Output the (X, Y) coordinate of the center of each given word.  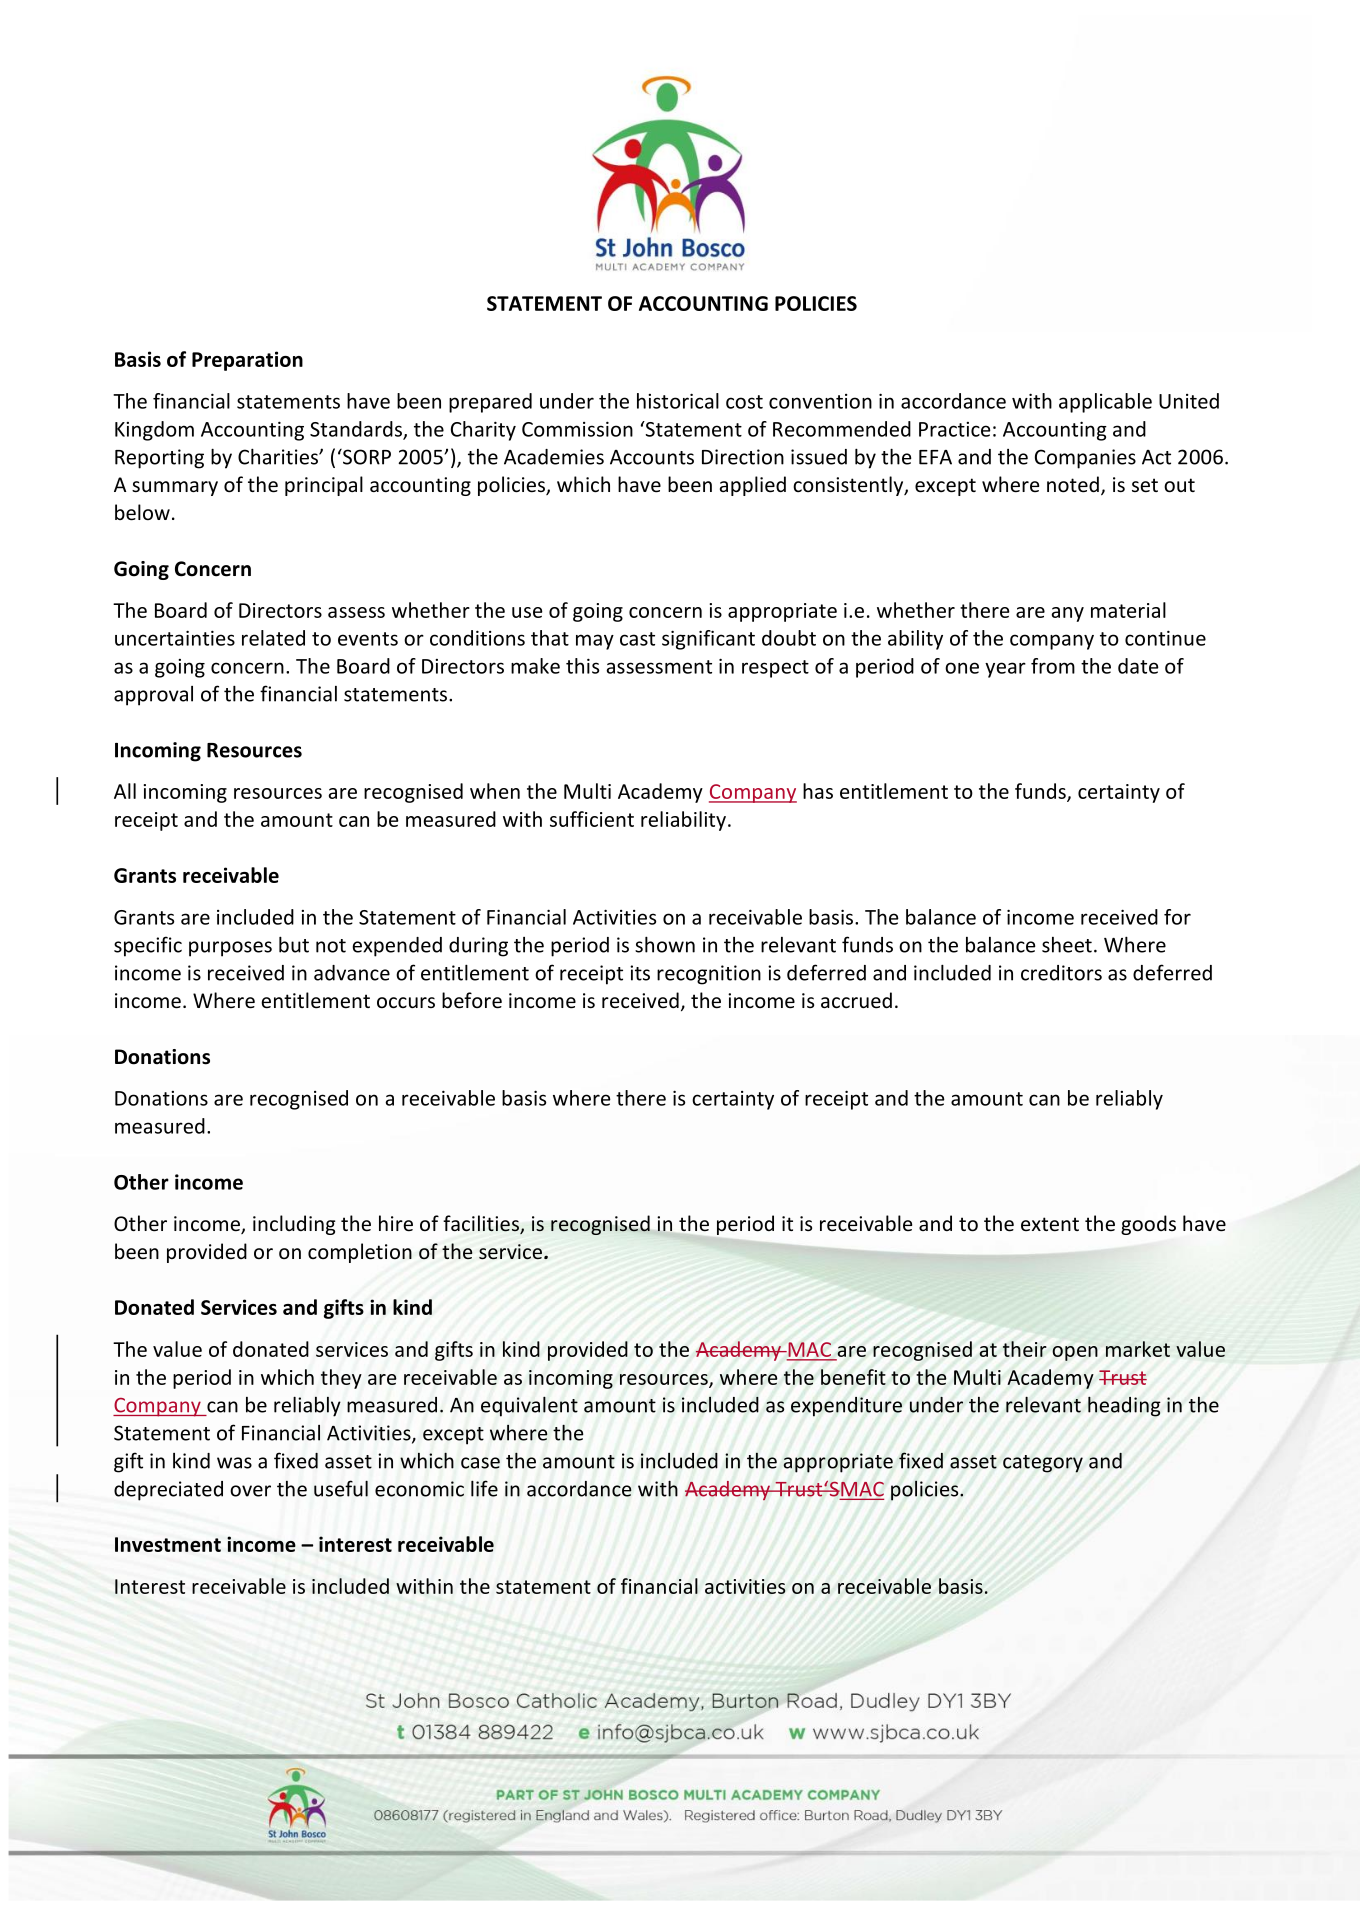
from (1053, 666)
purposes (230, 949)
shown (665, 944)
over (250, 1491)
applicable (1105, 403)
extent (1050, 1224)
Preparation (247, 361)
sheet (1067, 945)
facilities (482, 1224)
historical (678, 401)
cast (637, 639)
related (273, 638)
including (294, 1225)
